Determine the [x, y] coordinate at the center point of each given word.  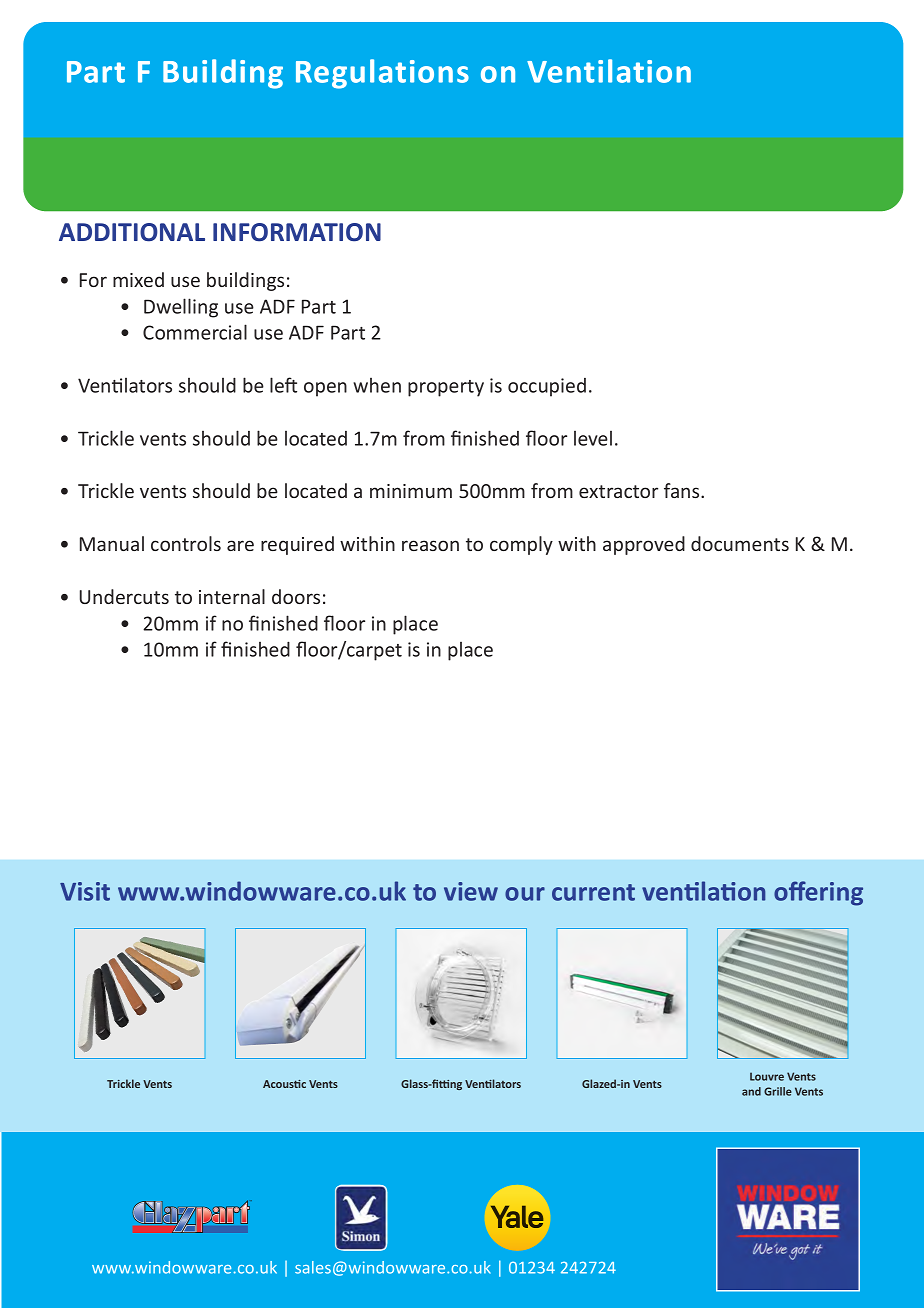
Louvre [767, 1076]
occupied [547, 387]
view [471, 891]
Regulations [382, 74]
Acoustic [284, 1084]
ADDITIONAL [132, 232]
